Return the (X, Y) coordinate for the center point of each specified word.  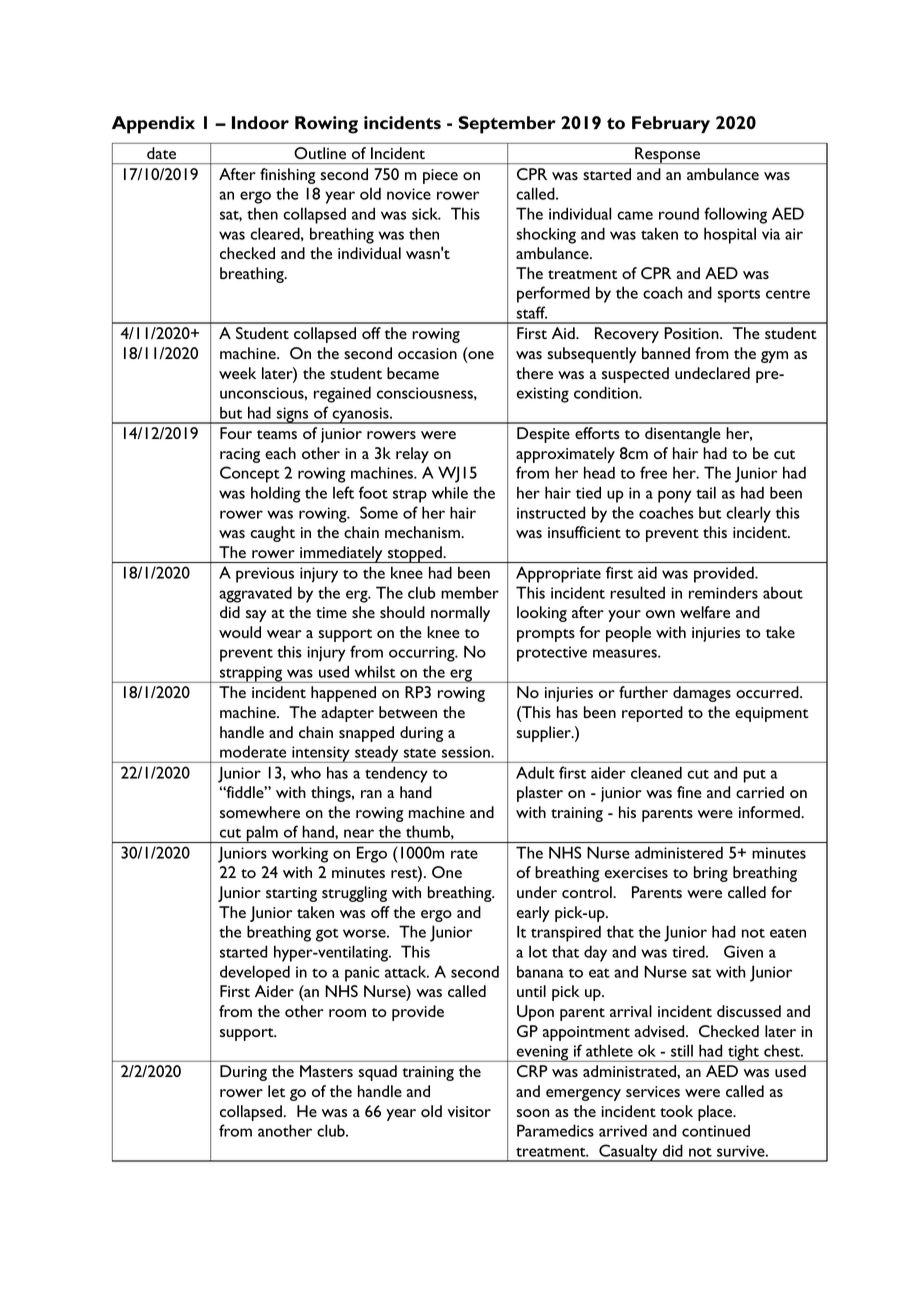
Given (743, 951)
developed (255, 973)
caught (272, 534)
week (237, 373)
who (306, 772)
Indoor (260, 122)
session (467, 752)
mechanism (423, 532)
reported (652, 714)
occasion (427, 353)
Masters (326, 1071)
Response (668, 155)
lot (538, 951)
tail (706, 492)
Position (692, 333)
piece (440, 176)
